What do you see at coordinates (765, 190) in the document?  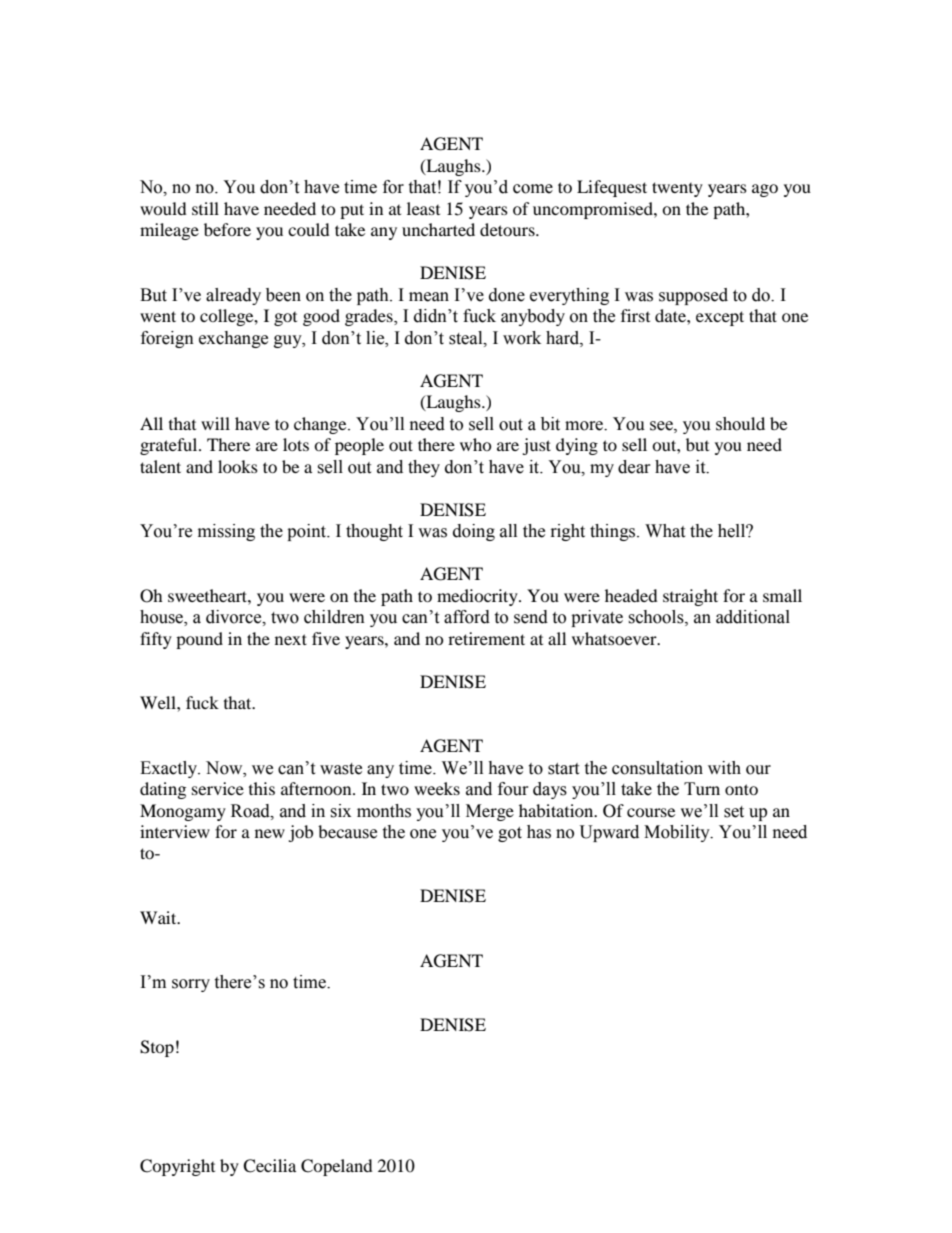 I see `ago` at bounding box center [765, 190].
